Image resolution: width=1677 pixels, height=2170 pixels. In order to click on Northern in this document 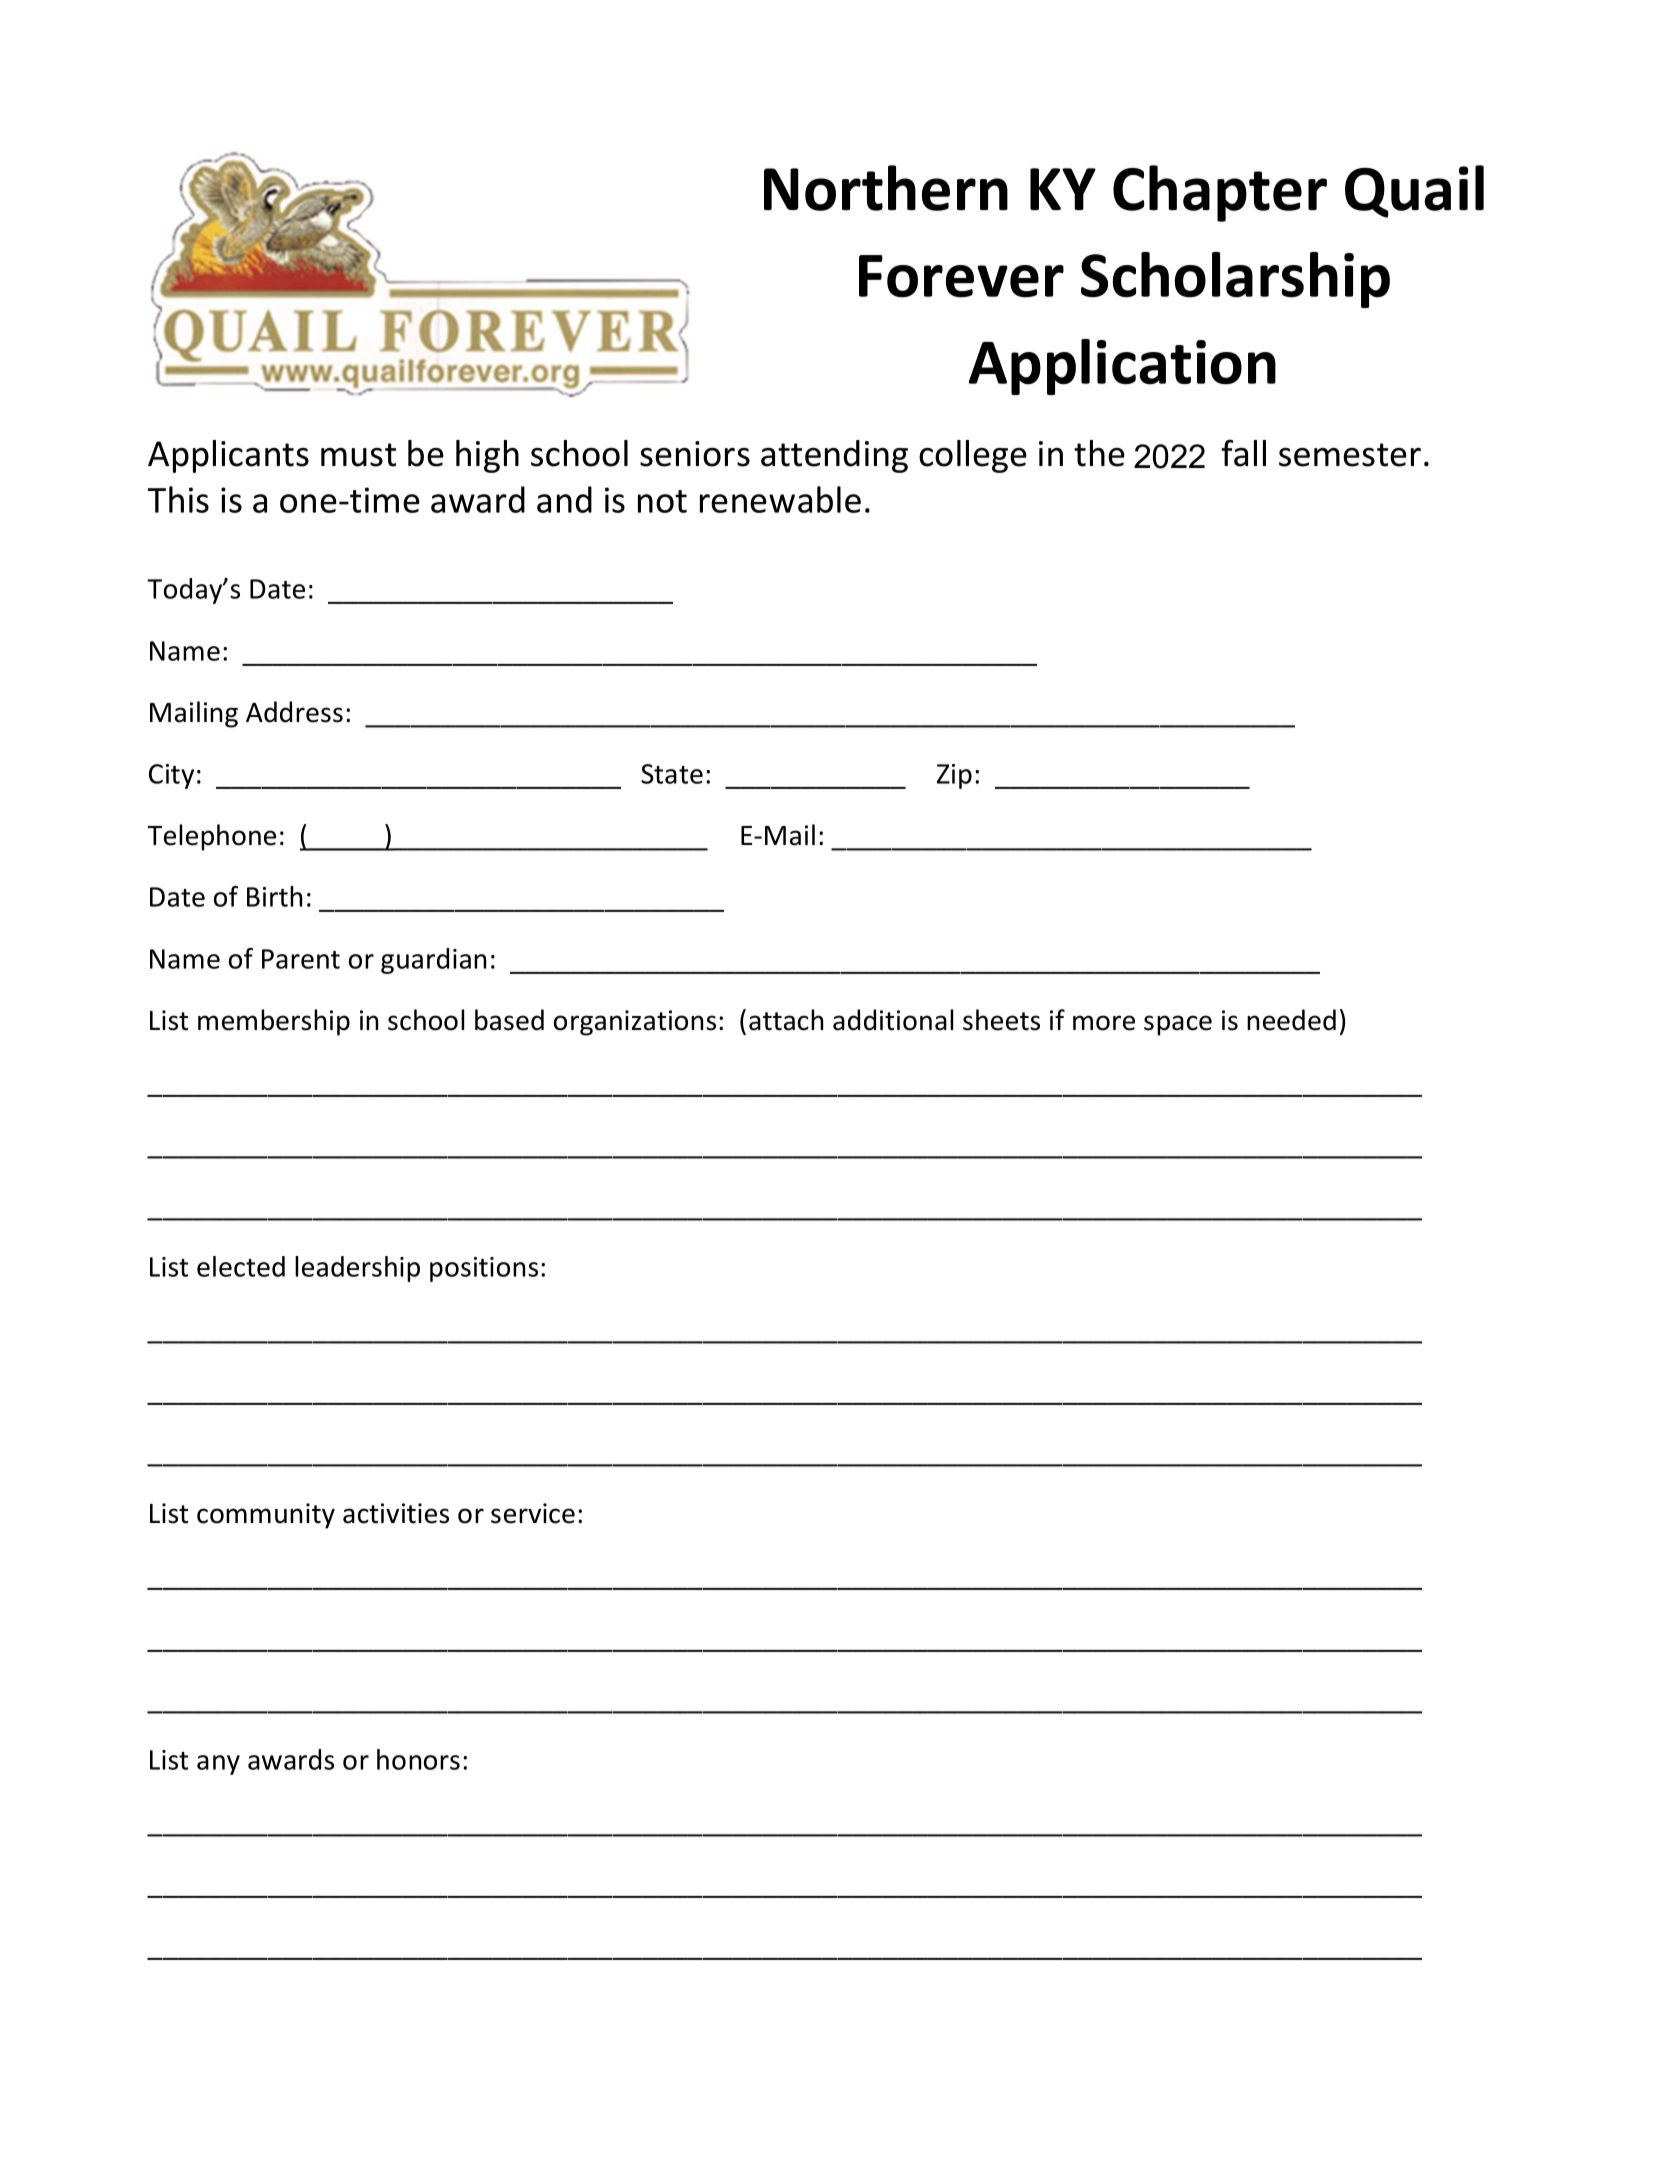, I will do `click(886, 188)`.
